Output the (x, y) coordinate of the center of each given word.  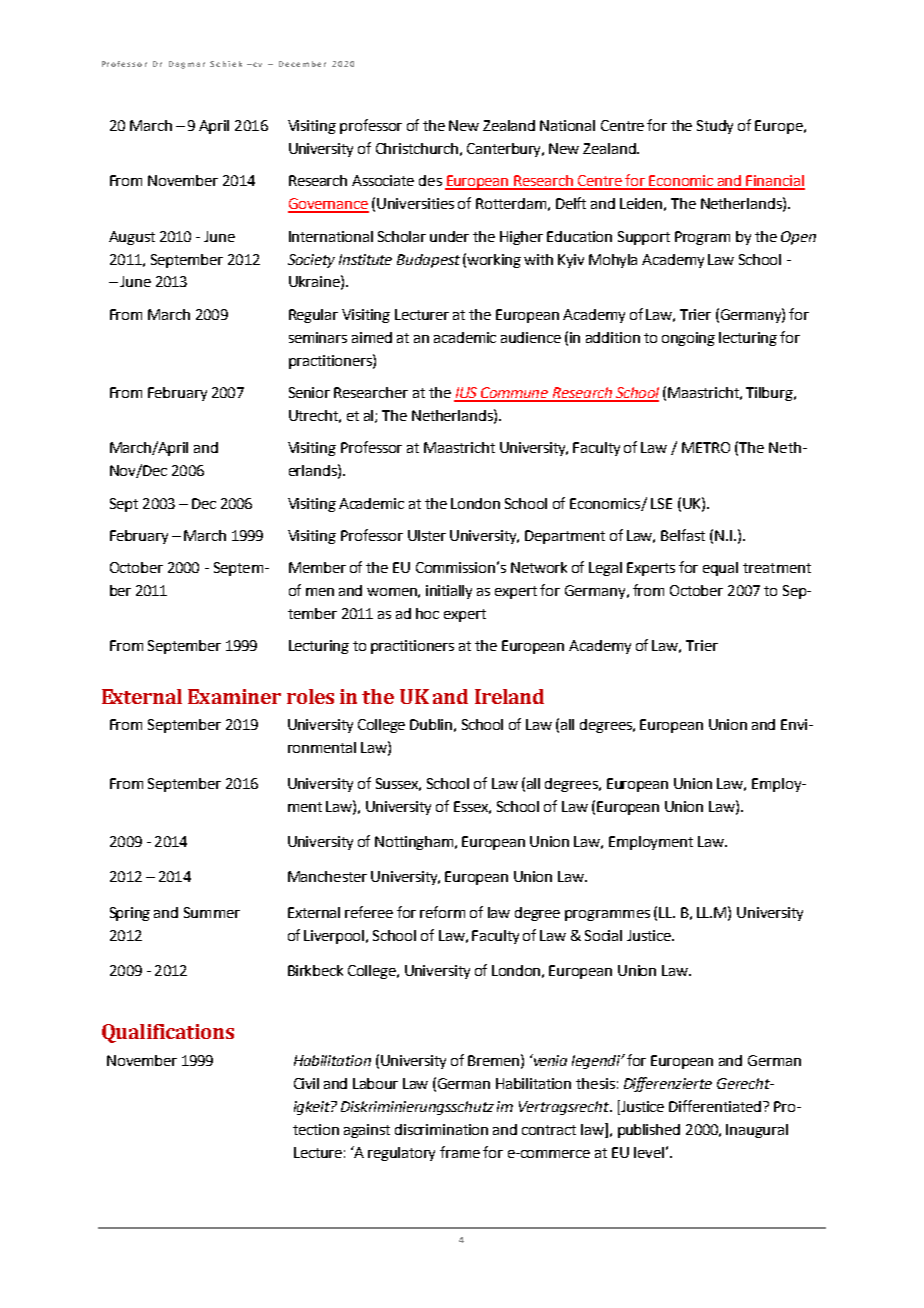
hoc (427, 613)
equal (720, 569)
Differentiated (716, 1106)
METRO (706, 447)
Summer (212, 912)
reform (442, 912)
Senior (309, 392)
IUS (466, 394)
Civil (306, 1083)
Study (715, 127)
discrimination (441, 1129)
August (132, 238)
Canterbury (505, 150)
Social (603, 935)
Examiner (234, 696)
